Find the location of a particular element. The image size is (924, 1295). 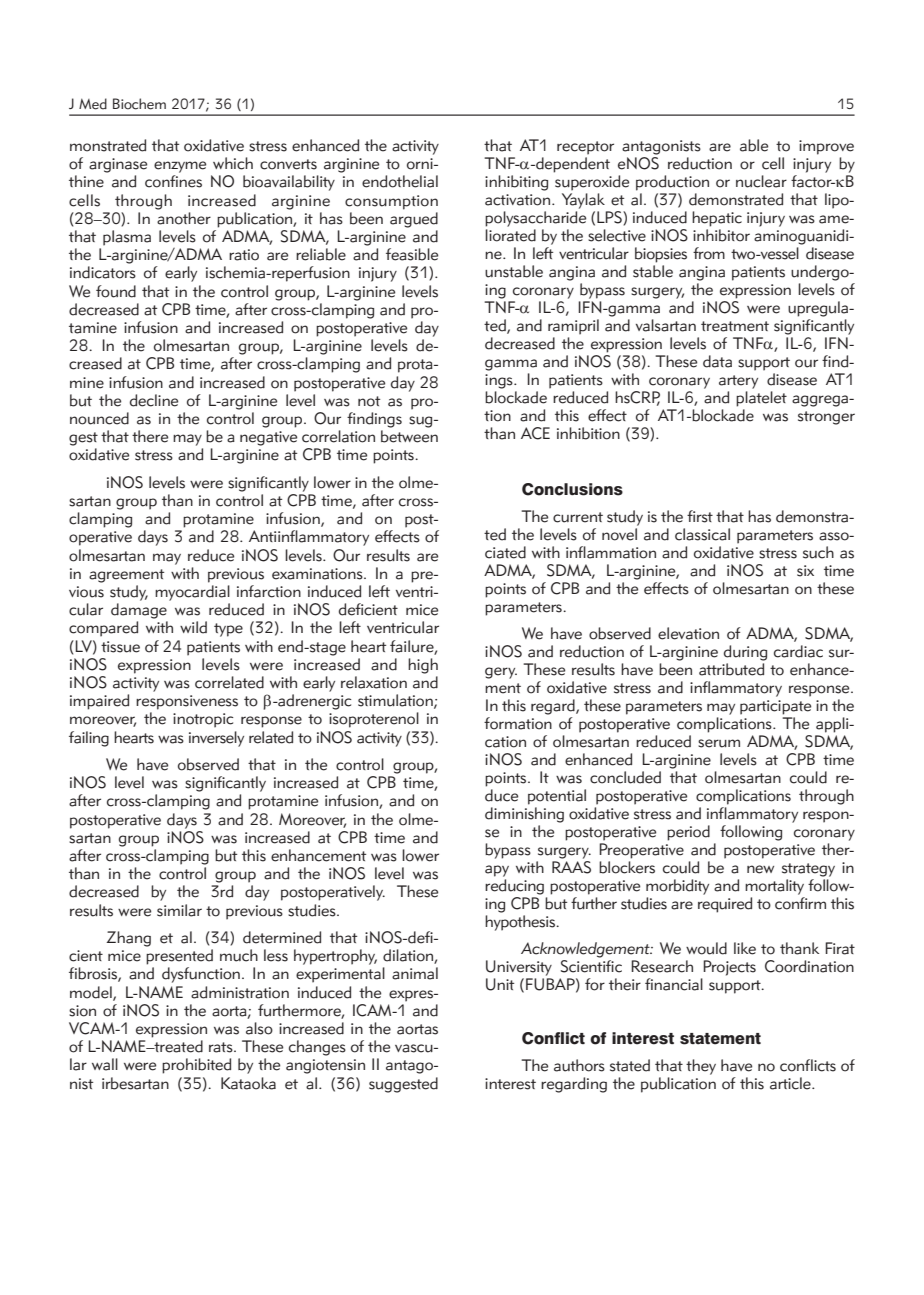

decline is located at coordinates (154, 400).
